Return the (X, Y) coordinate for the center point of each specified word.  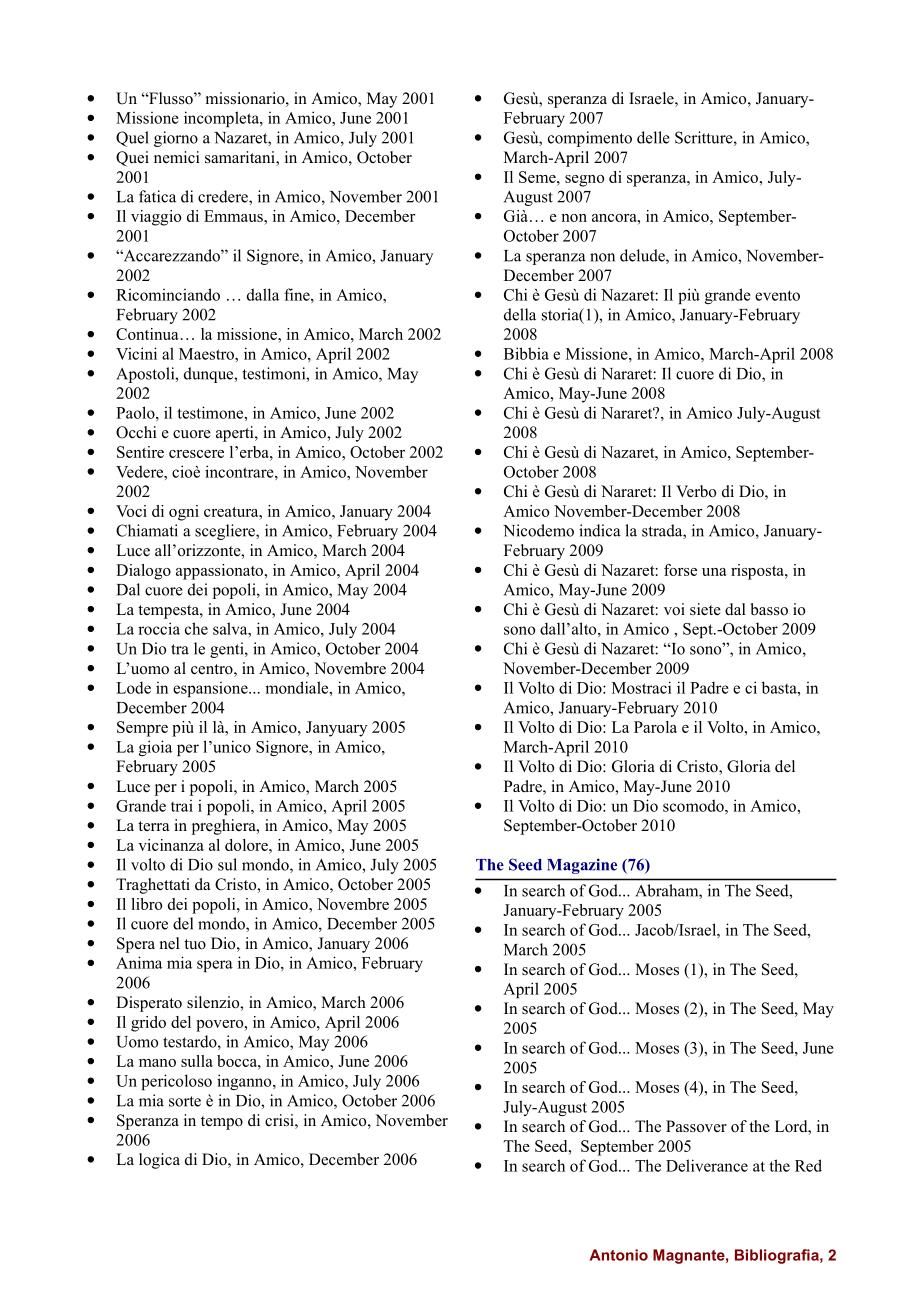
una (714, 572)
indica (600, 530)
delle (653, 137)
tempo (222, 1123)
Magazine (582, 866)
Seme (538, 177)
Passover (696, 1126)
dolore (247, 845)
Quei (132, 159)
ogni (184, 513)
